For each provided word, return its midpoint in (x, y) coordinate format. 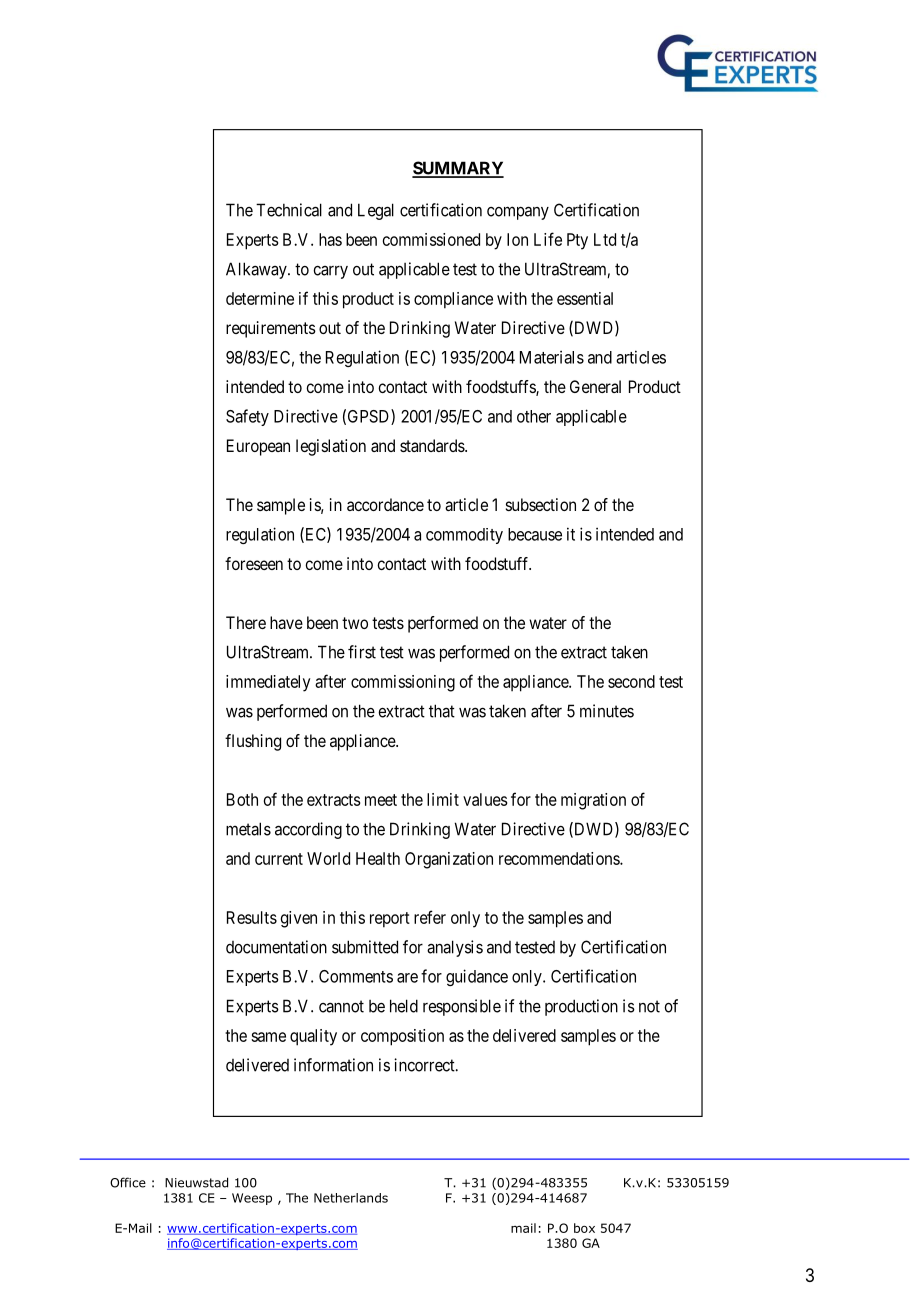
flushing (253, 742)
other (534, 416)
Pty (577, 241)
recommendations (560, 858)
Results (252, 917)
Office (128, 1182)
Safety (247, 417)
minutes (607, 711)
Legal (376, 211)
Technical (289, 210)
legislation (331, 447)
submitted (365, 947)
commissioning (403, 683)
